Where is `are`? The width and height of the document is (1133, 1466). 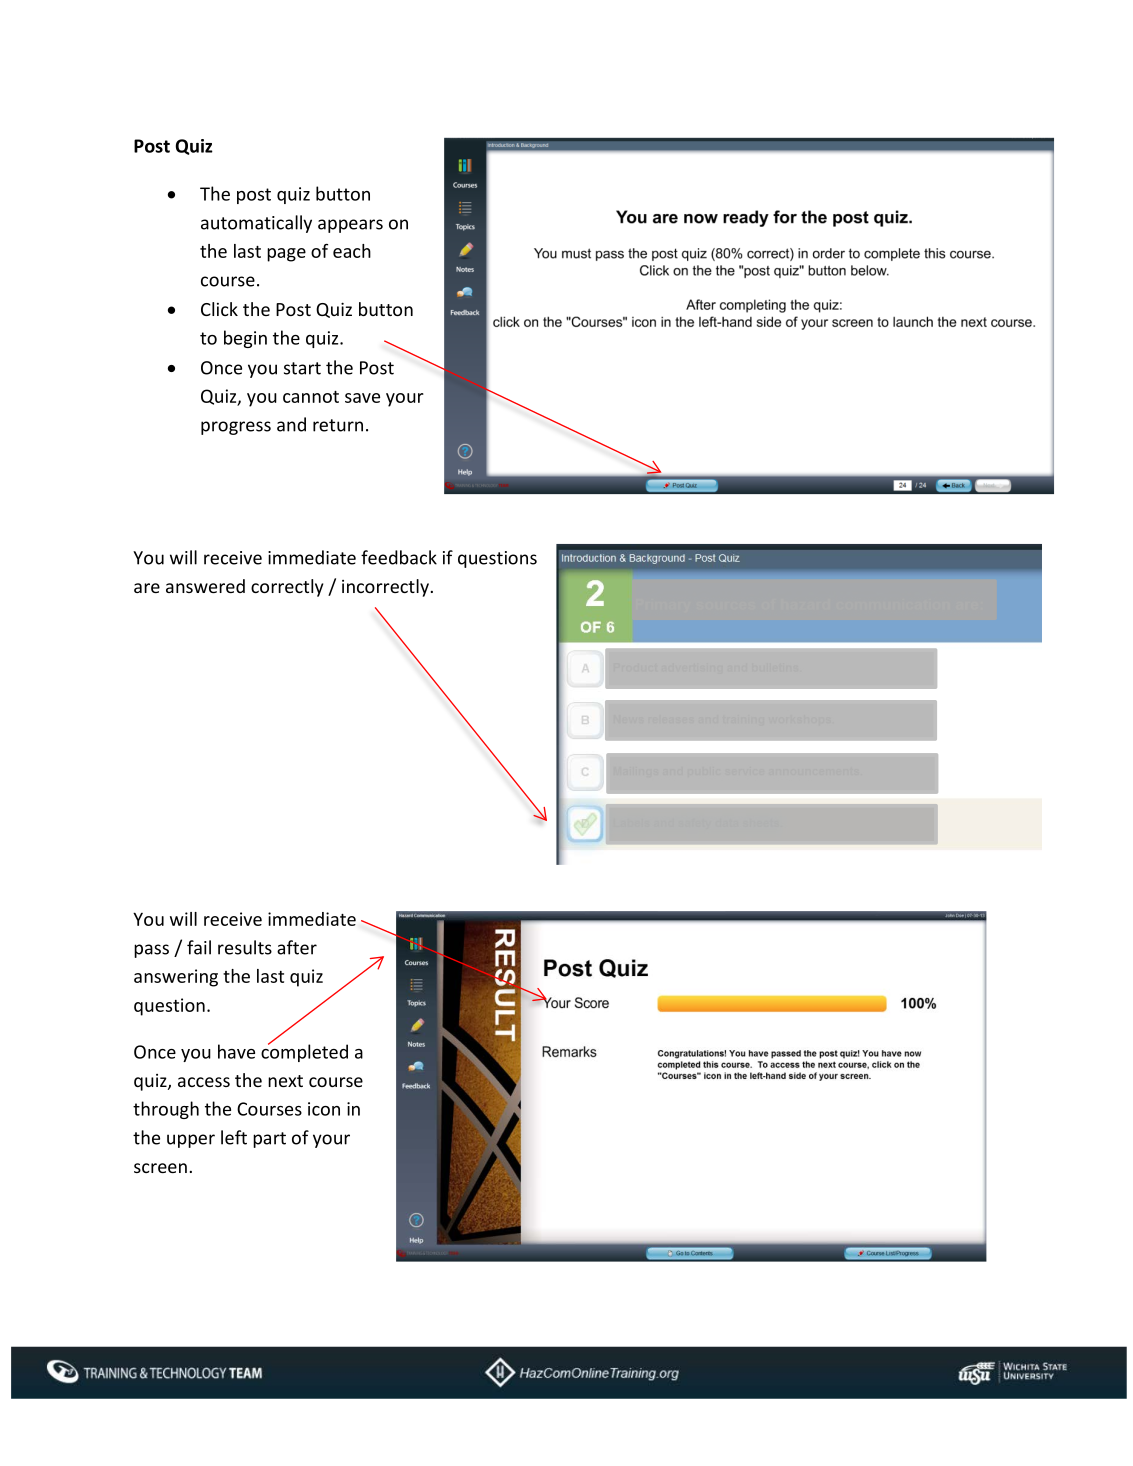
are is located at coordinates (147, 588).
